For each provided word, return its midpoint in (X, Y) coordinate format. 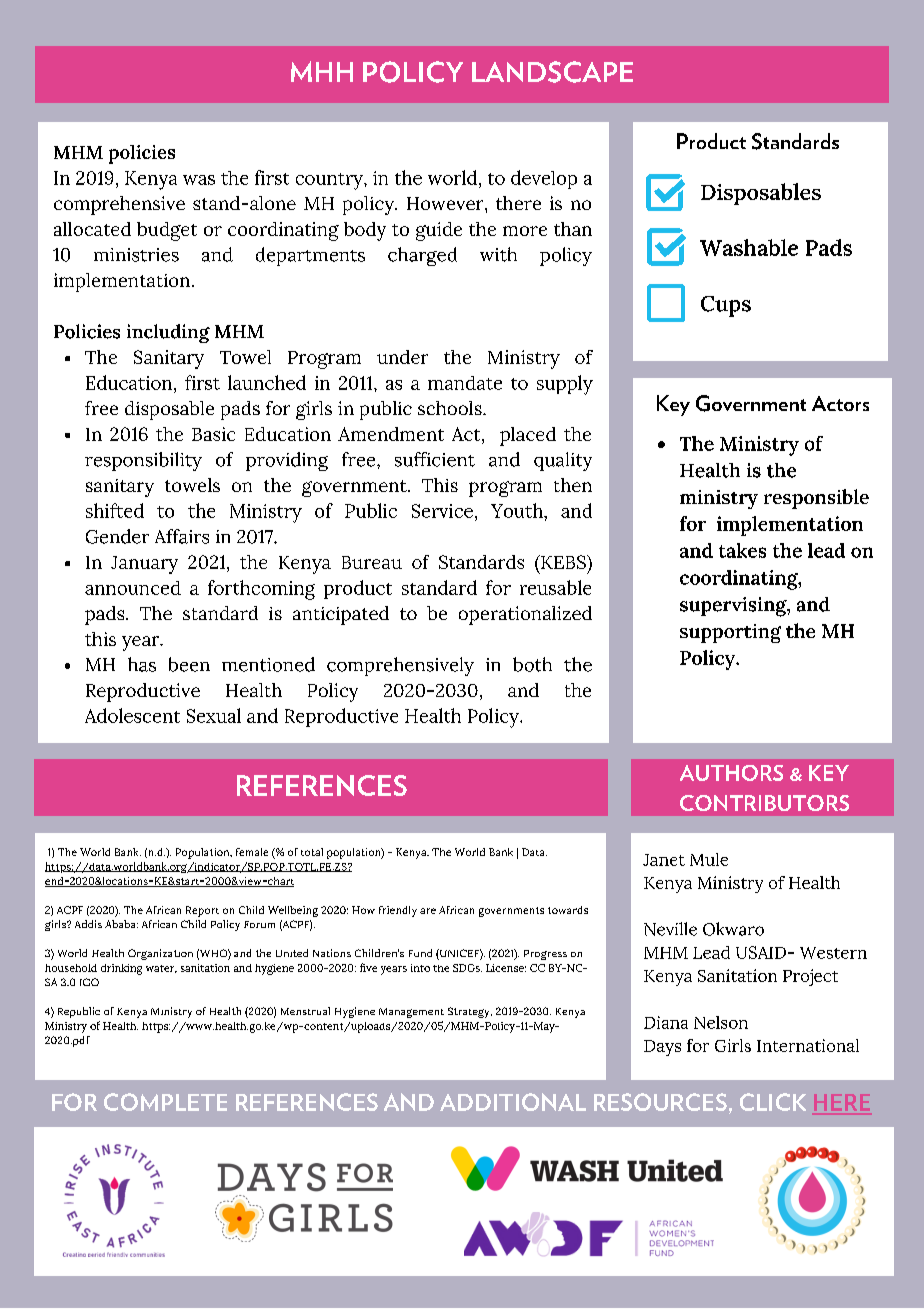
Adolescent (132, 715)
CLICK (773, 1102)
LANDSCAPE (552, 72)
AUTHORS (731, 773)
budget (167, 231)
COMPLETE (165, 1102)
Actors (840, 403)
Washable (749, 247)
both (532, 664)
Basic (213, 434)
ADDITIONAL (513, 1102)
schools (451, 408)
